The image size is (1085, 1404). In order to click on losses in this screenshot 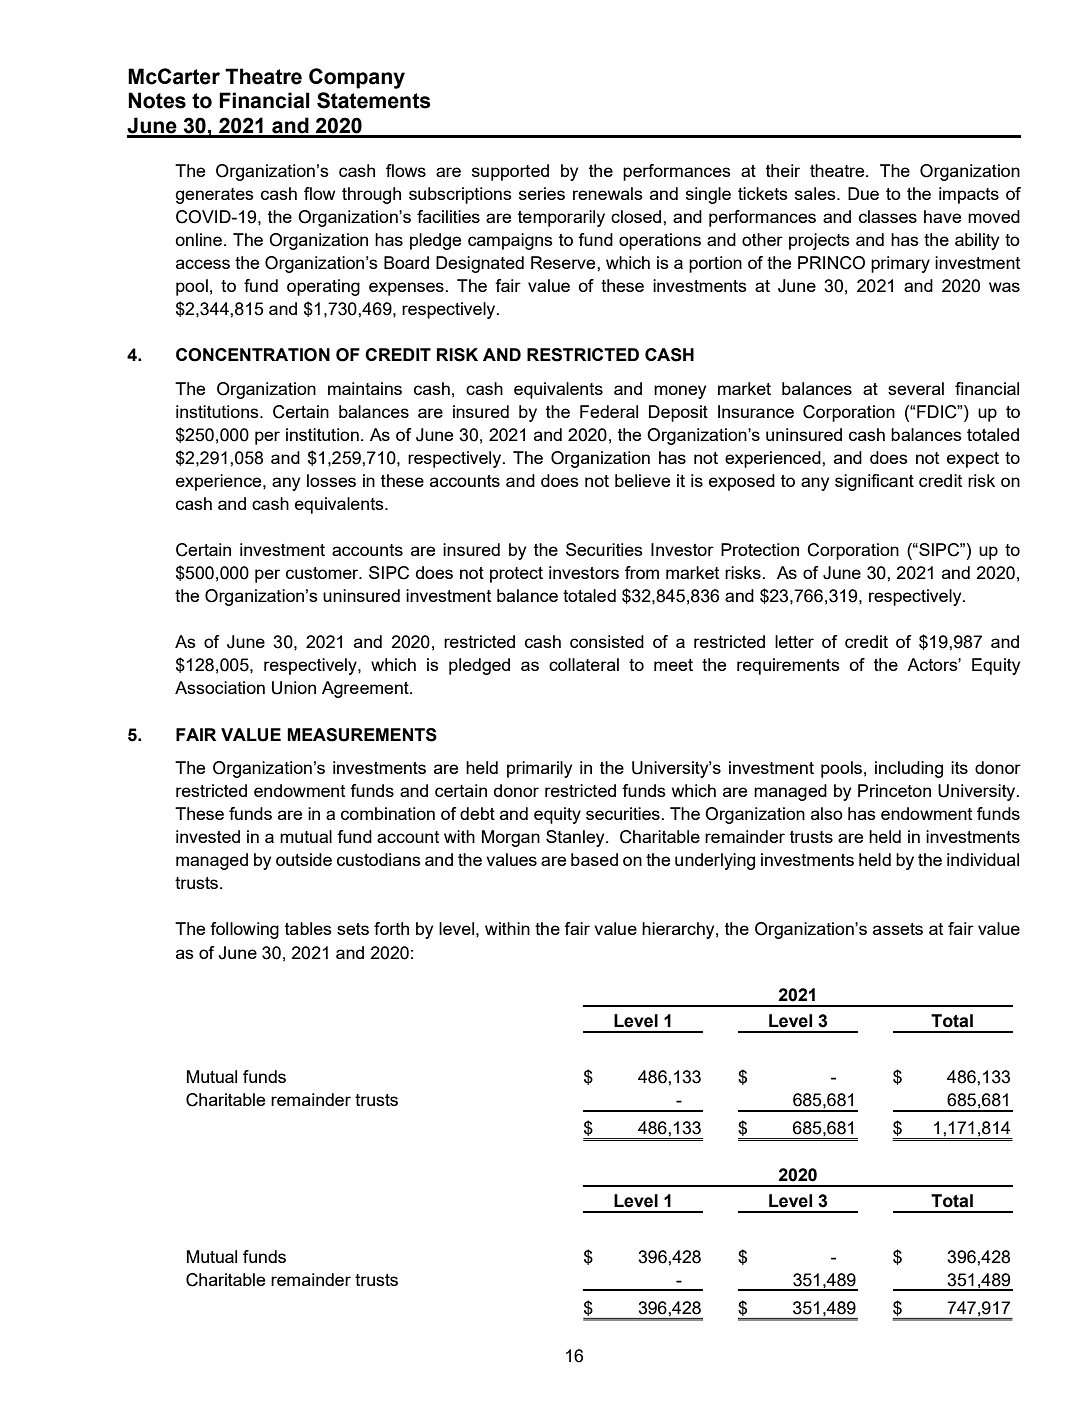, I will do `click(331, 480)`.
